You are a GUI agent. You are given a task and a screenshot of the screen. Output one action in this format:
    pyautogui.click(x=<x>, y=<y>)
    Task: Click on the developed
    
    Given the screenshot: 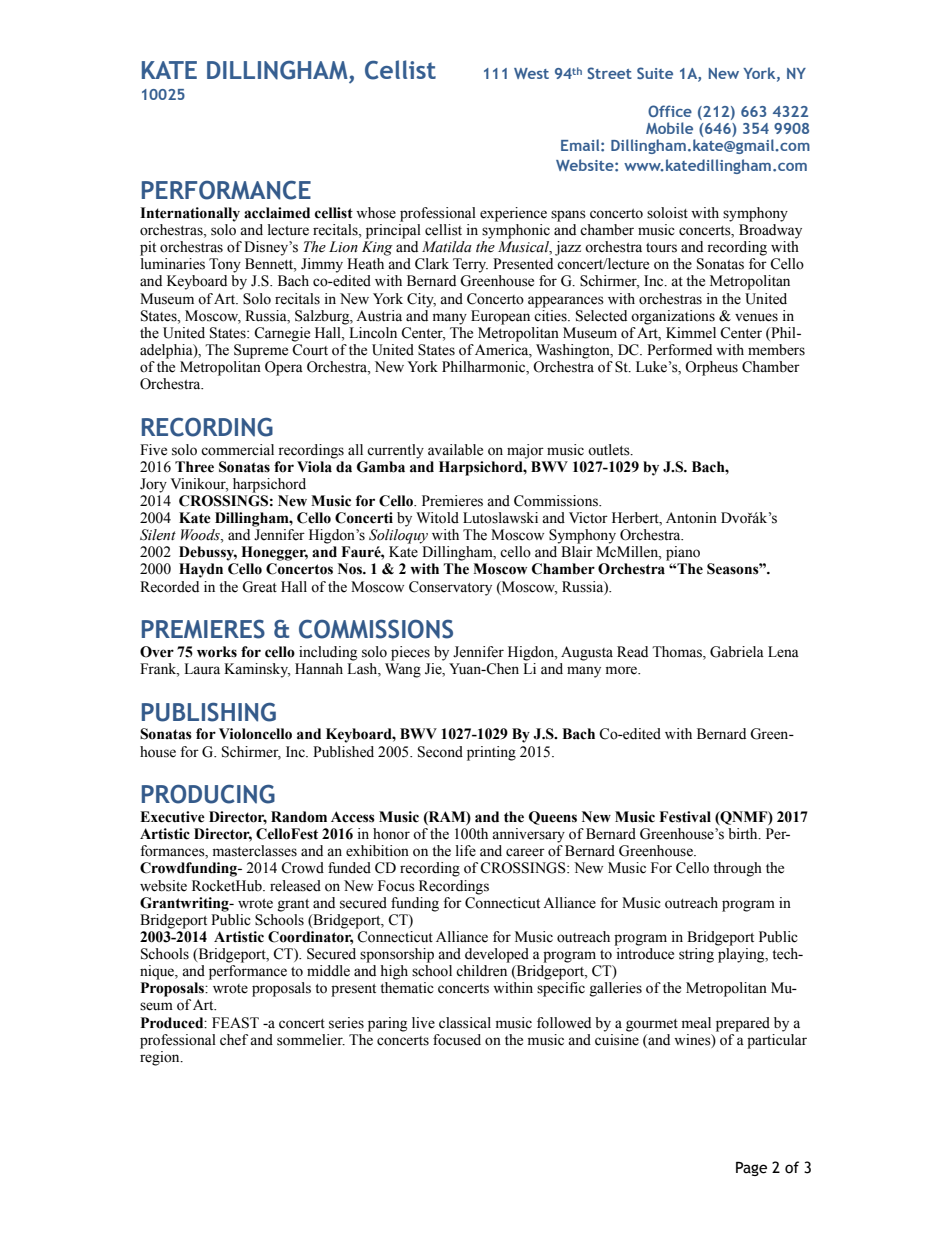 What is the action you would take?
    pyautogui.click(x=497, y=955)
